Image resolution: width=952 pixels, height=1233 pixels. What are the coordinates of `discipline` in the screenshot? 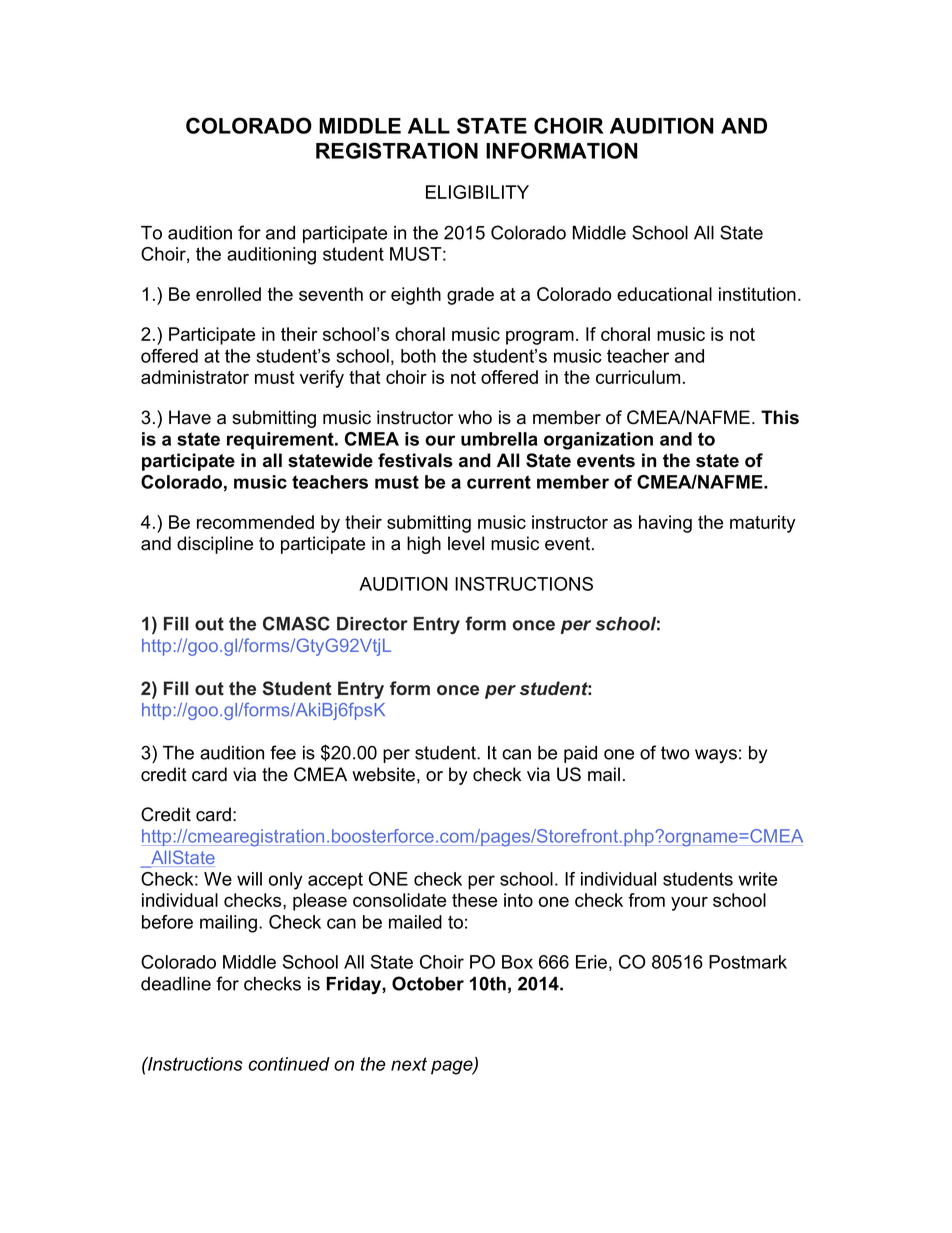 It's located at (215, 545).
